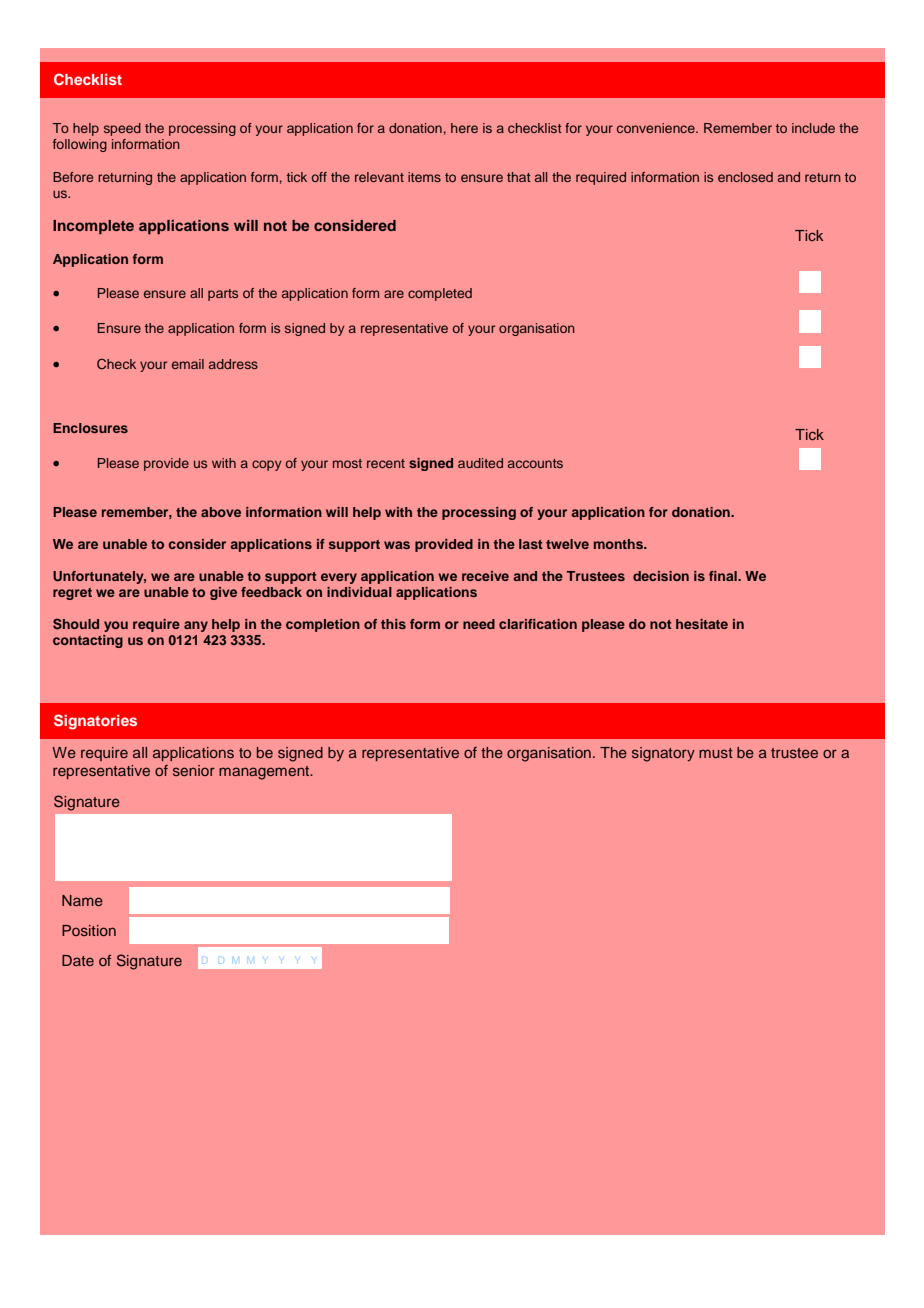 The height and width of the image is (1308, 924). What do you see at coordinates (440, 294) in the image?
I see `completed` at bounding box center [440, 294].
